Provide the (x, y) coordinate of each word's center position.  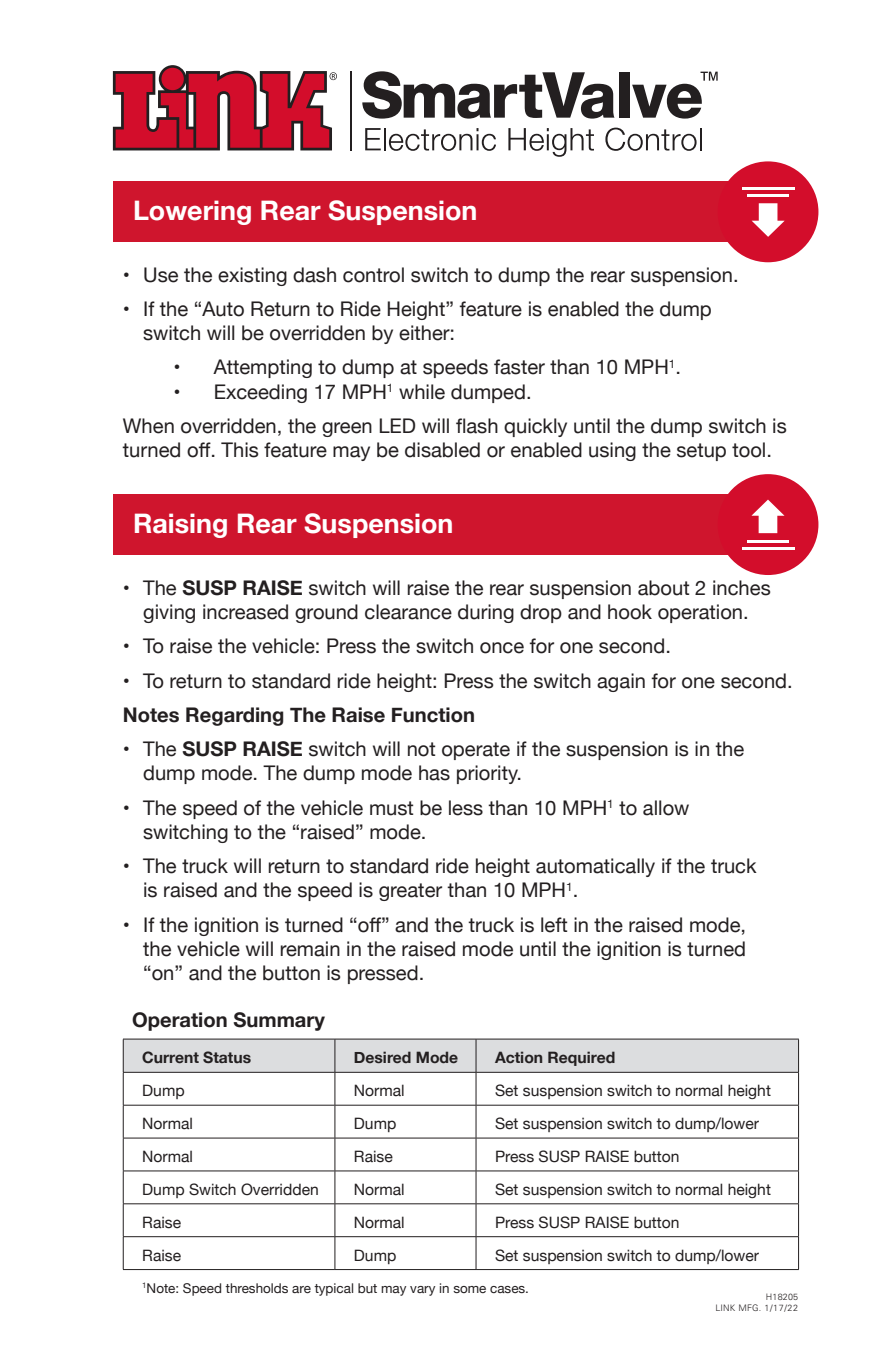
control (373, 275)
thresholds (256, 1288)
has (434, 773)
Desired (382, 1057)
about (663, 588)
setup (701, 452)
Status (227, 1057)
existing (252, 276)
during (486, 613)
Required (581, 1058)
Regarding (235, 716)
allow (666, 808)
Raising (181, 525)
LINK (725, 1307)
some (469, 1289)
